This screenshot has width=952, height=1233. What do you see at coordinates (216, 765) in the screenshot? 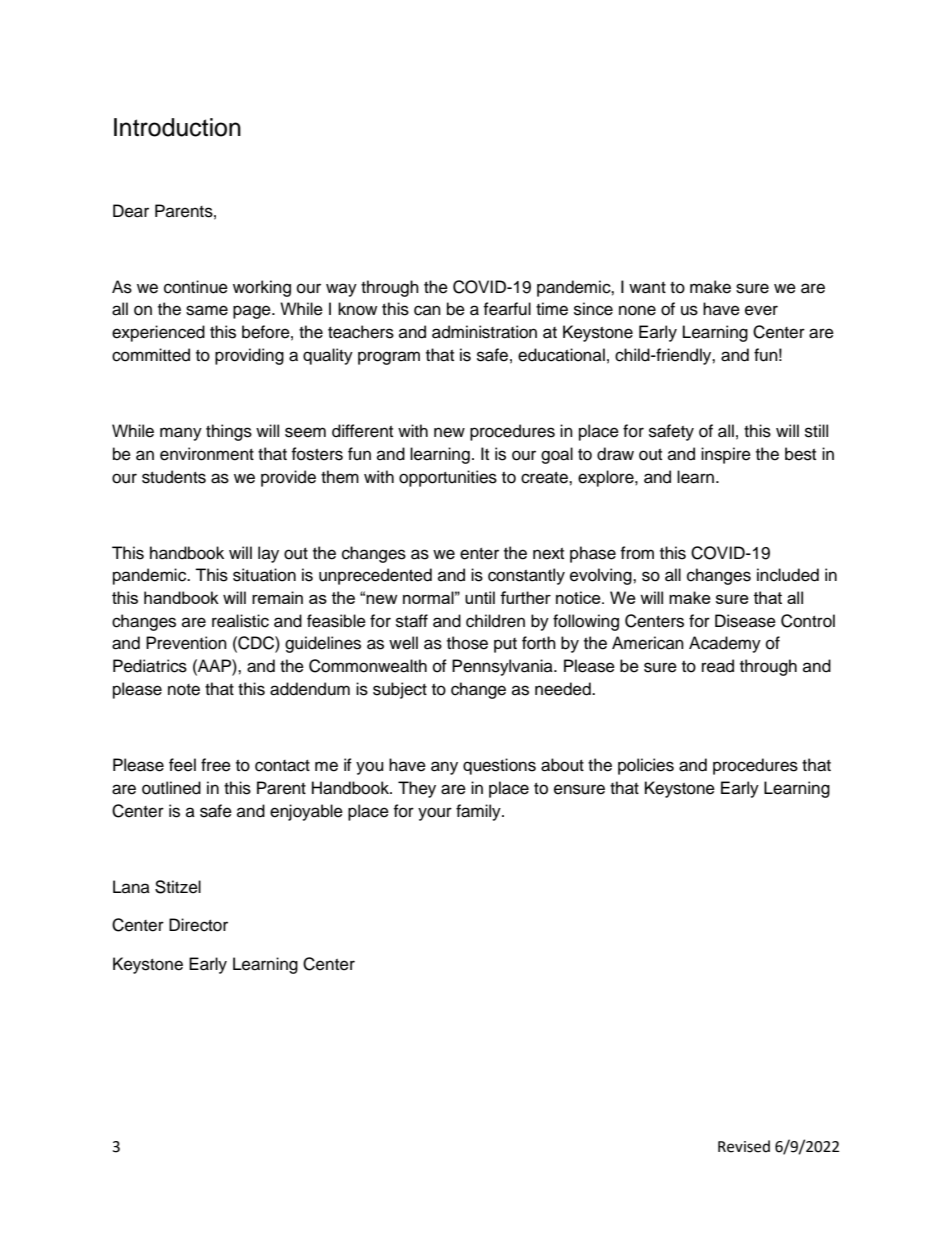
I see `free` at bounding box center [216, 765].
